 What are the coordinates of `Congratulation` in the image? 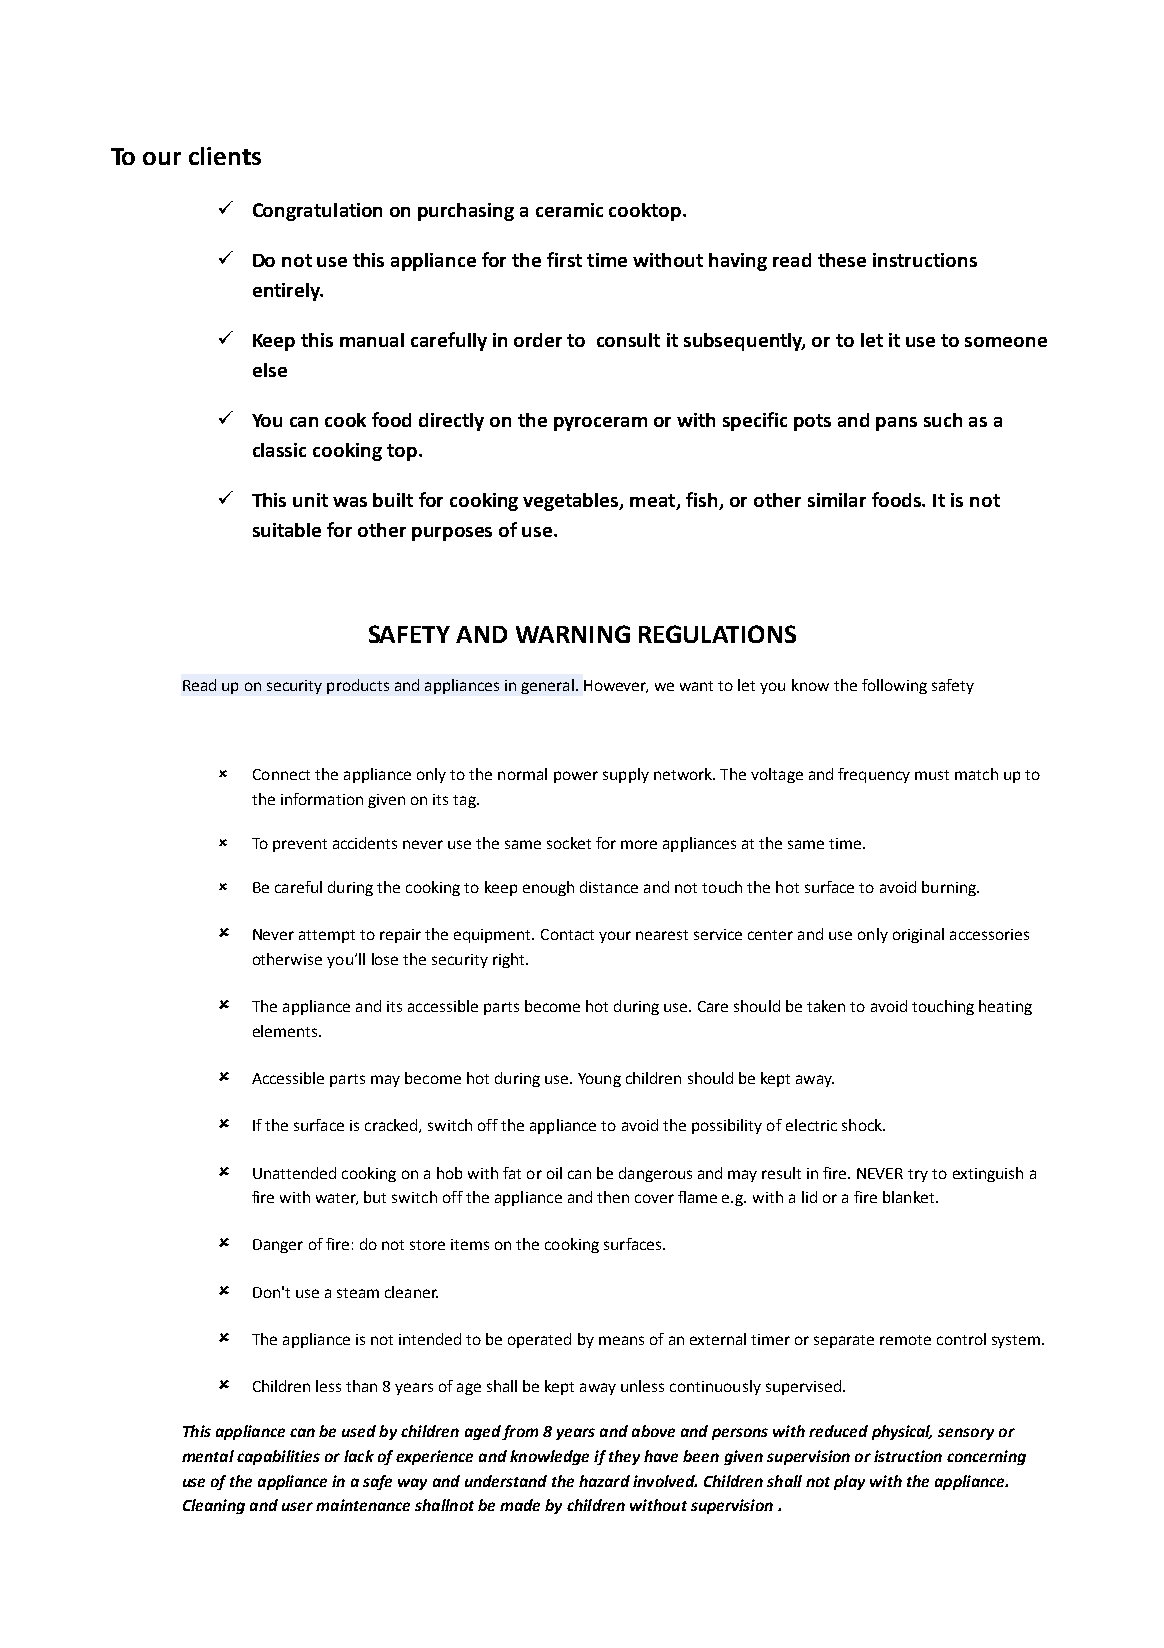 It's located at (317, 212).
